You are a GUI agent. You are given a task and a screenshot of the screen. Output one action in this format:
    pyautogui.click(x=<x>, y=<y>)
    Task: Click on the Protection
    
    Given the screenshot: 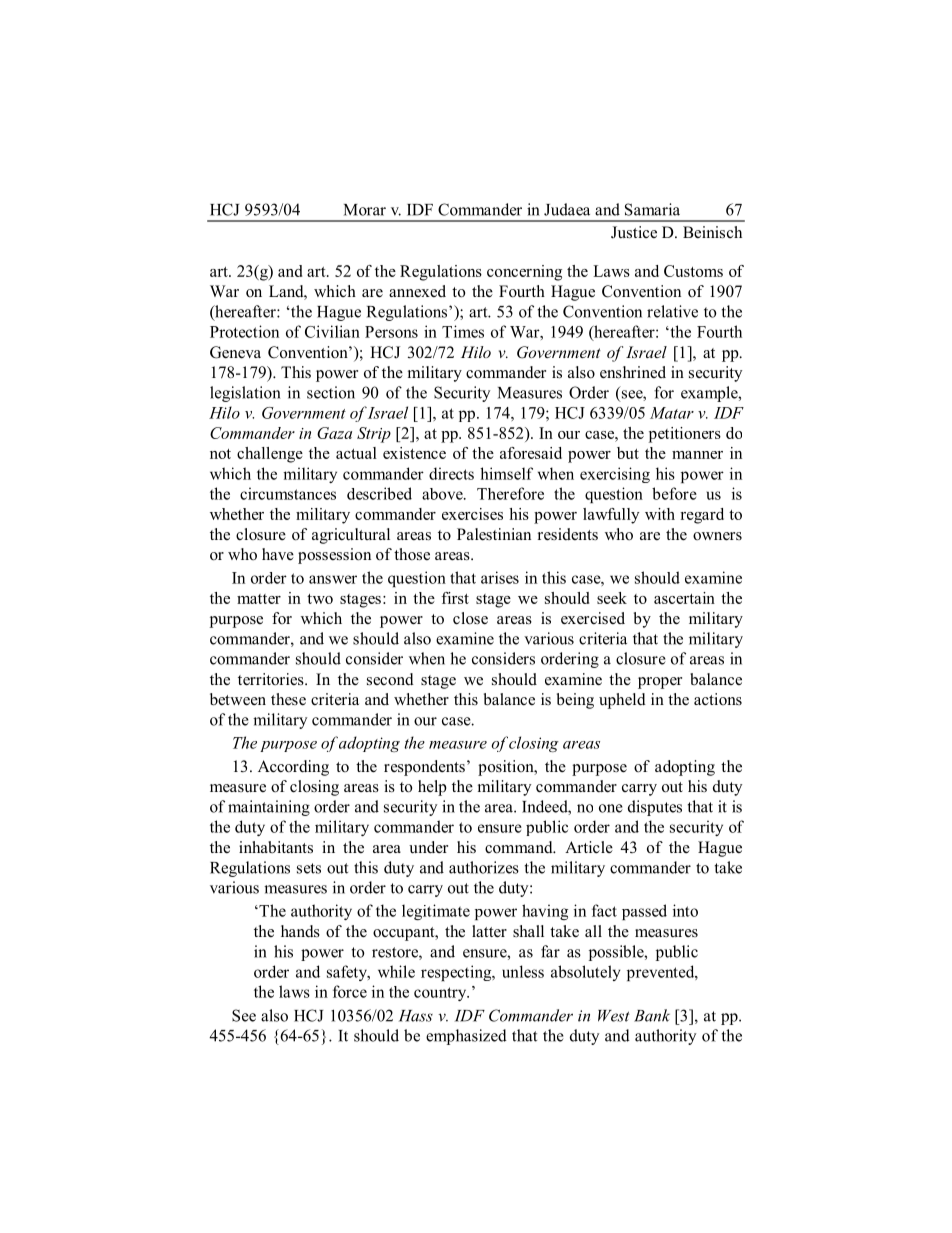 What is the action you would take?
    pyautogui.click(x=244, y=331)
